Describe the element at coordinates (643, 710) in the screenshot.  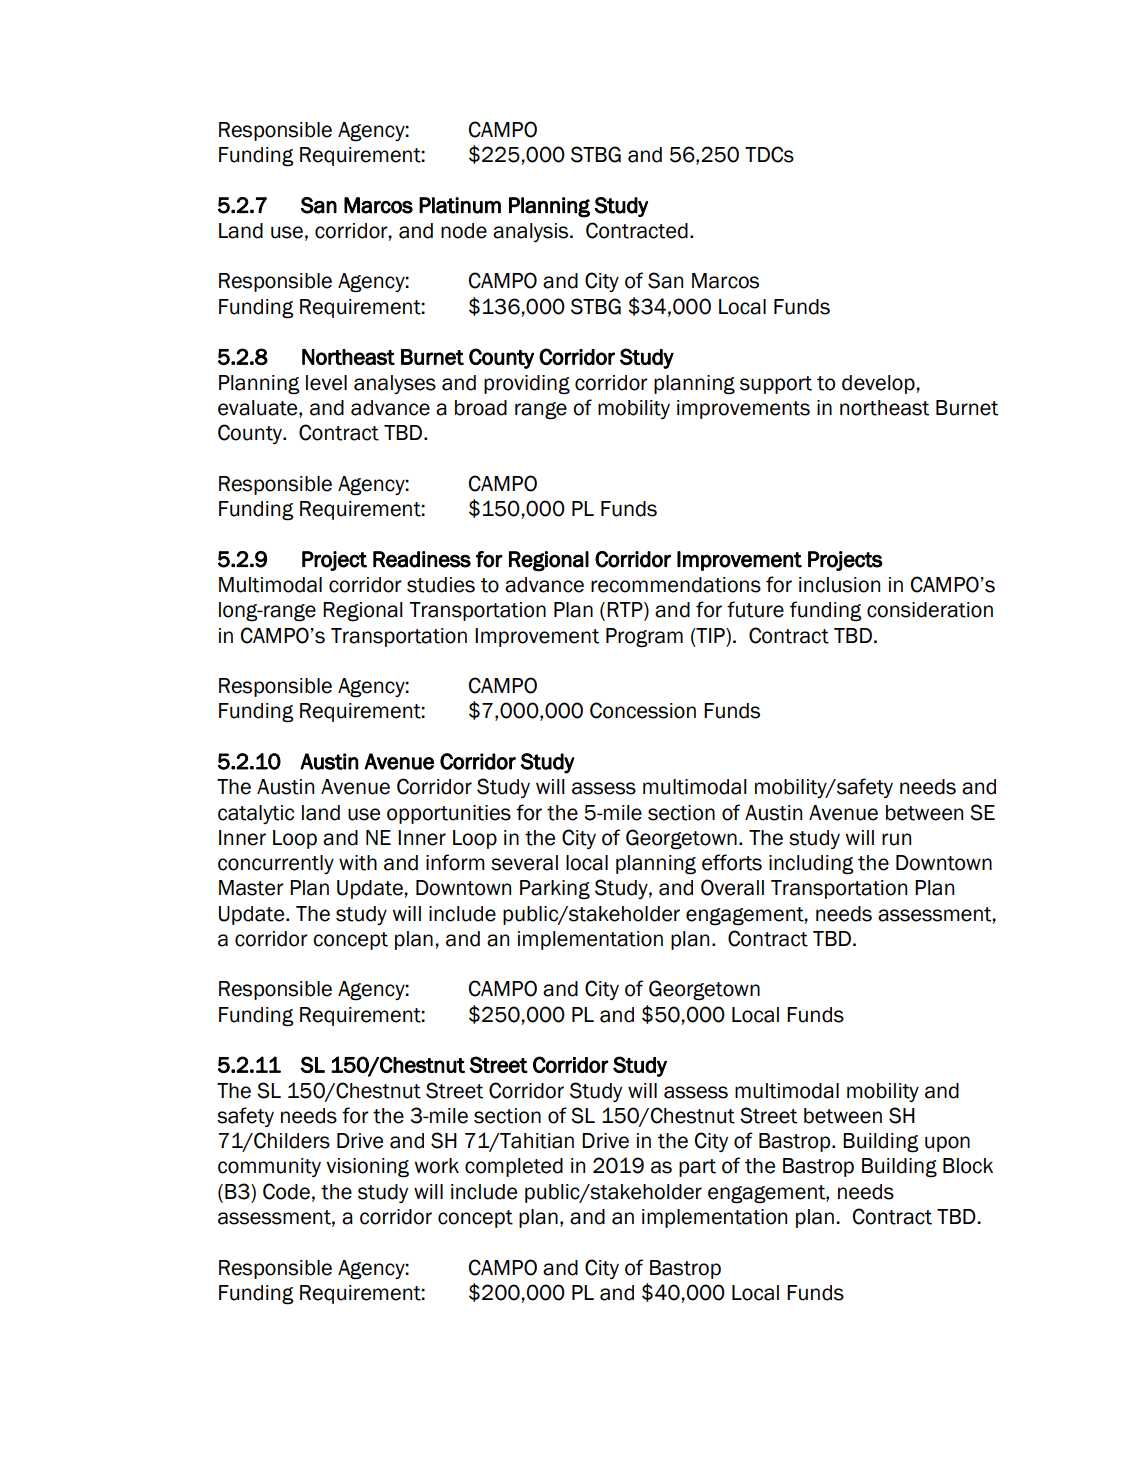
I see `Concession` at that location.
